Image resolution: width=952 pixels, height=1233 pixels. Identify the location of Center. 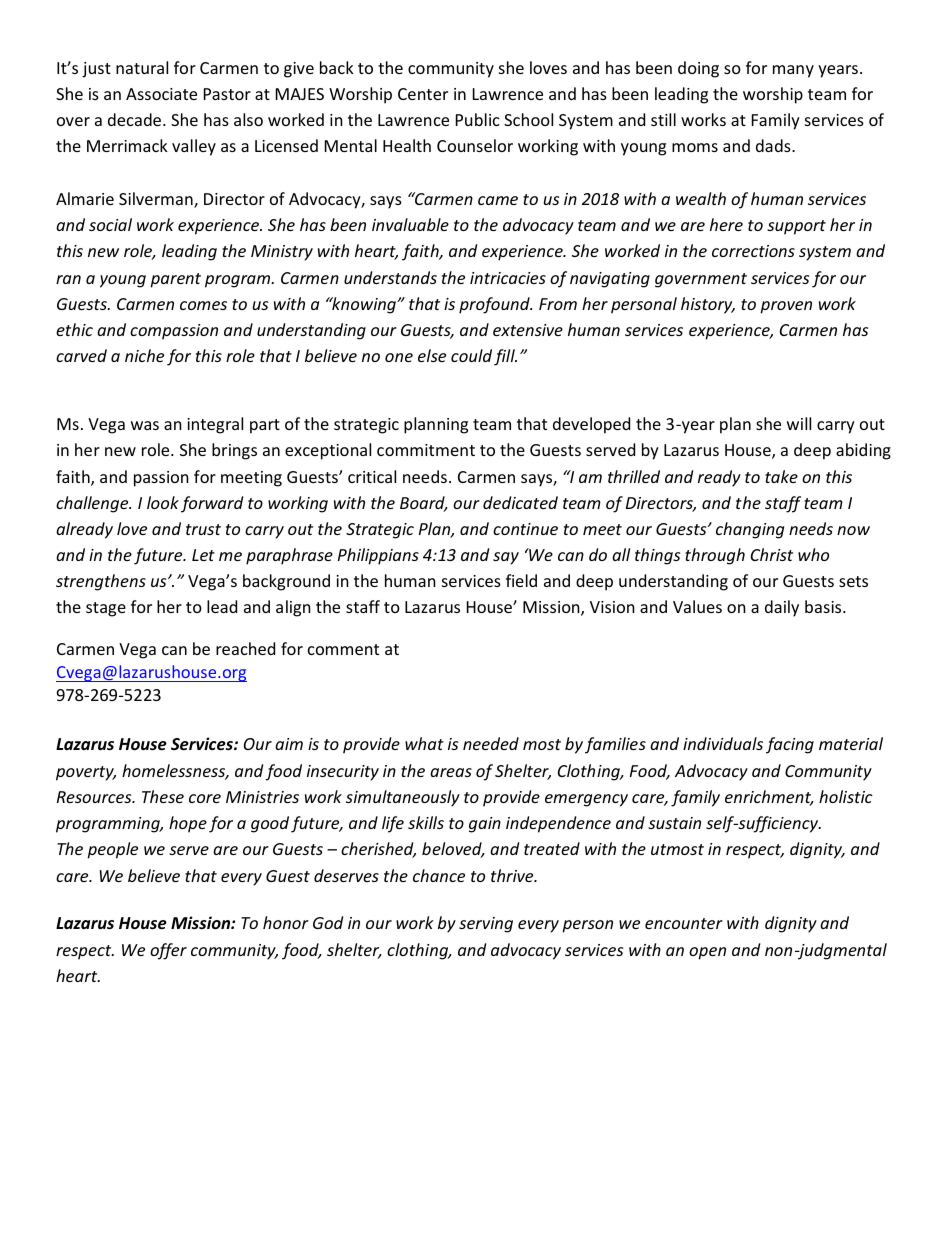
(423, 94).
